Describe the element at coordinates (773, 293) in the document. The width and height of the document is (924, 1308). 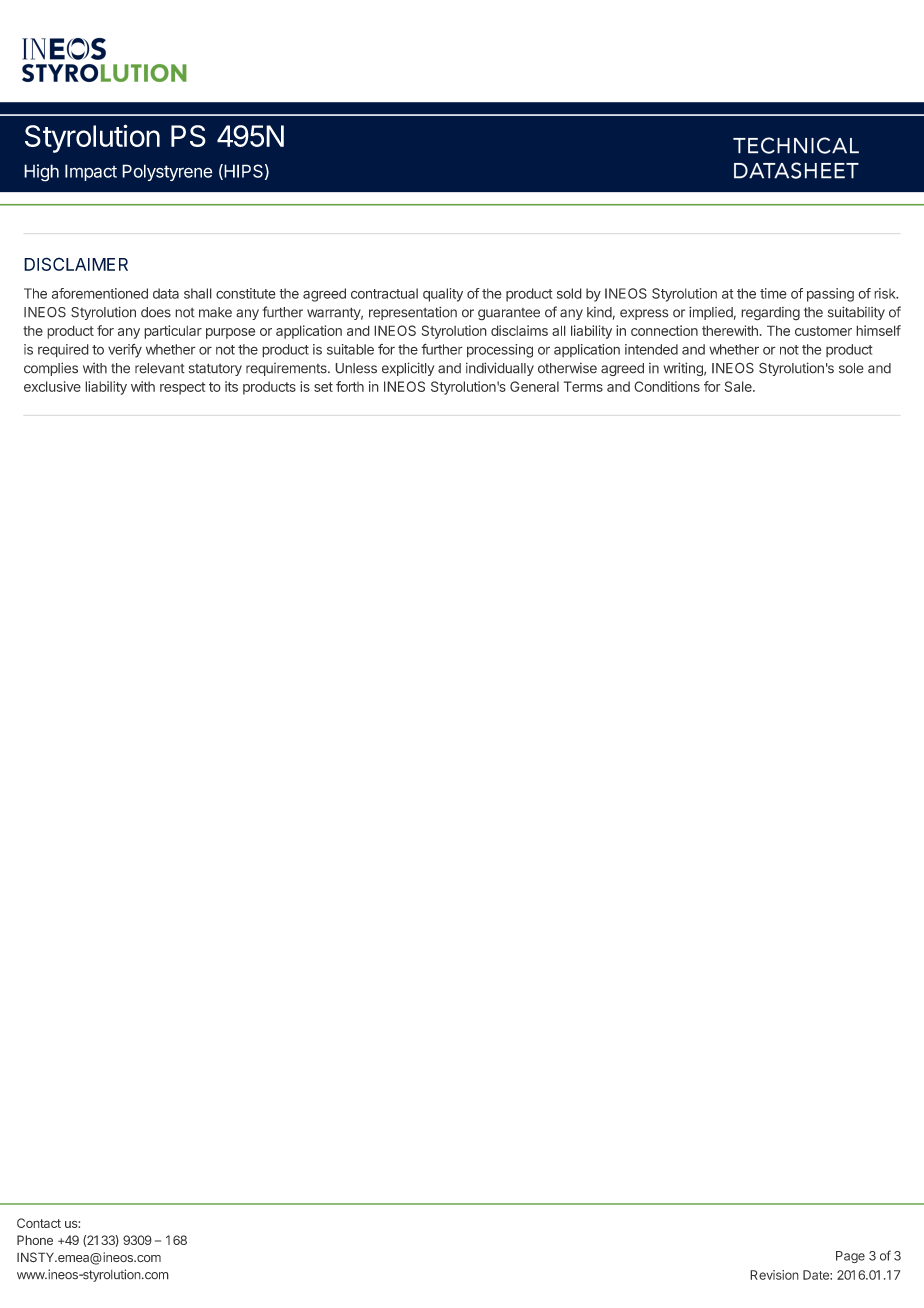
I see `time` at that location.
